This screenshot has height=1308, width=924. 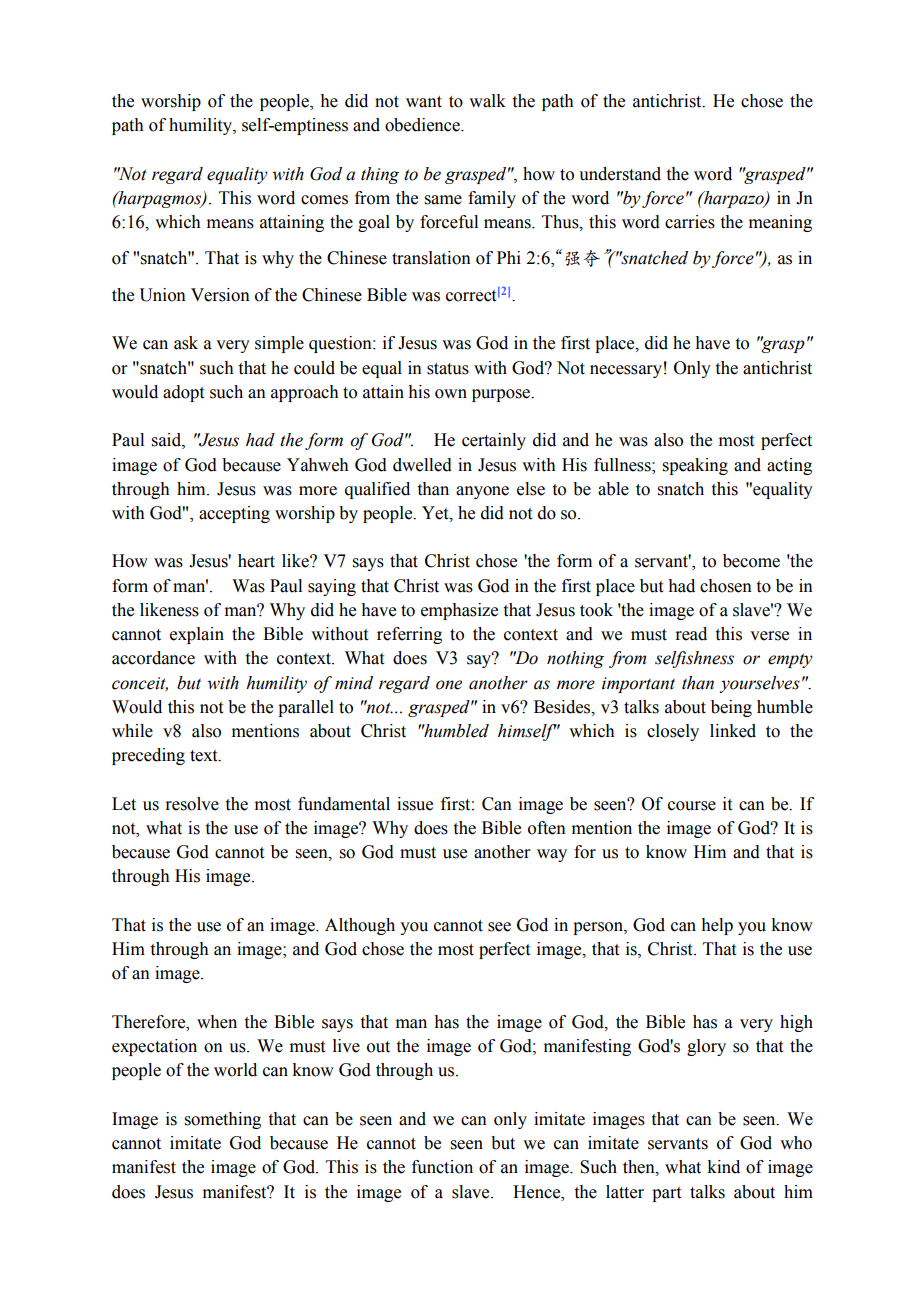 I want to click on world, so click(x=235, y=1070).
